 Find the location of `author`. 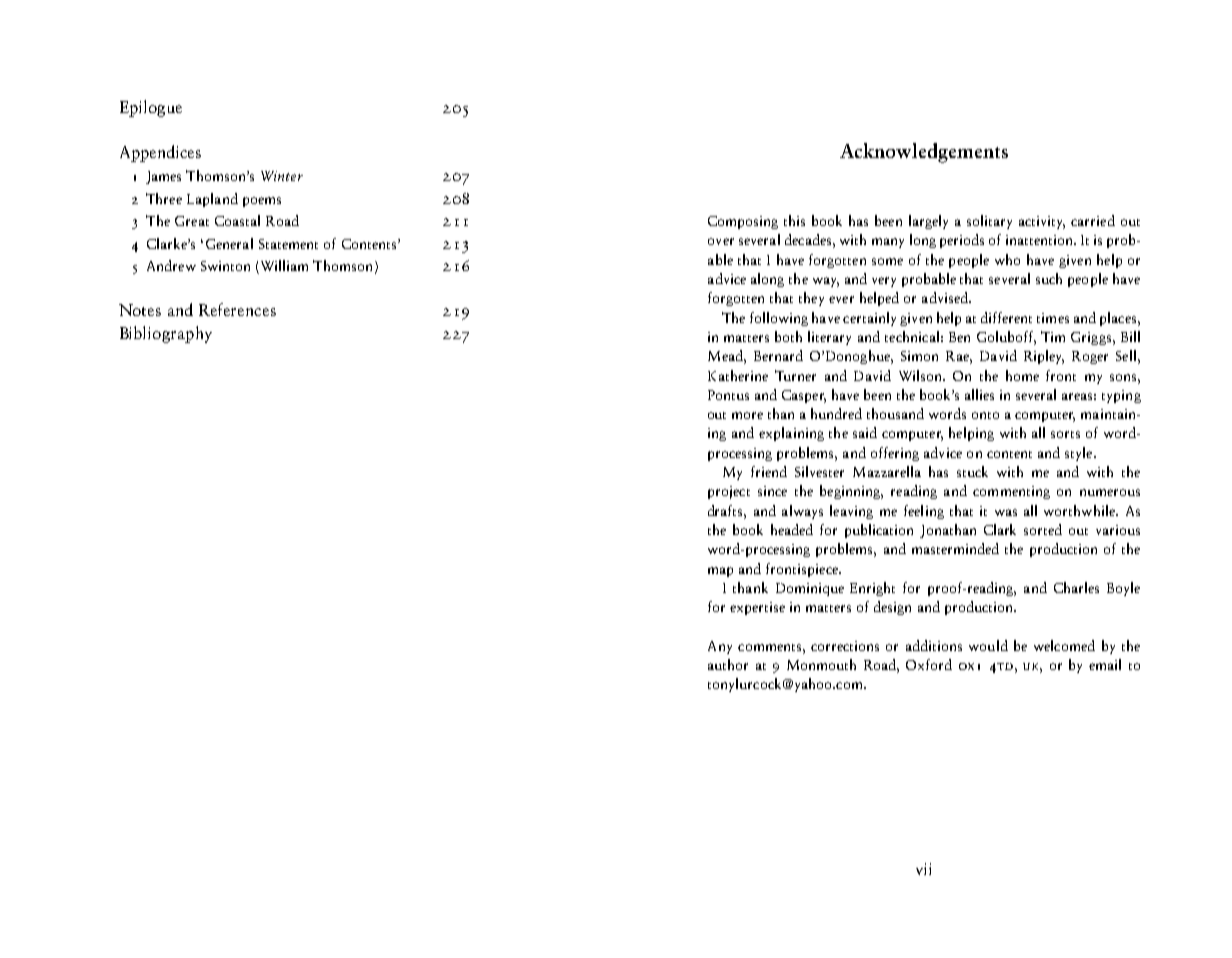

author is located at coordinates (728, 664).
